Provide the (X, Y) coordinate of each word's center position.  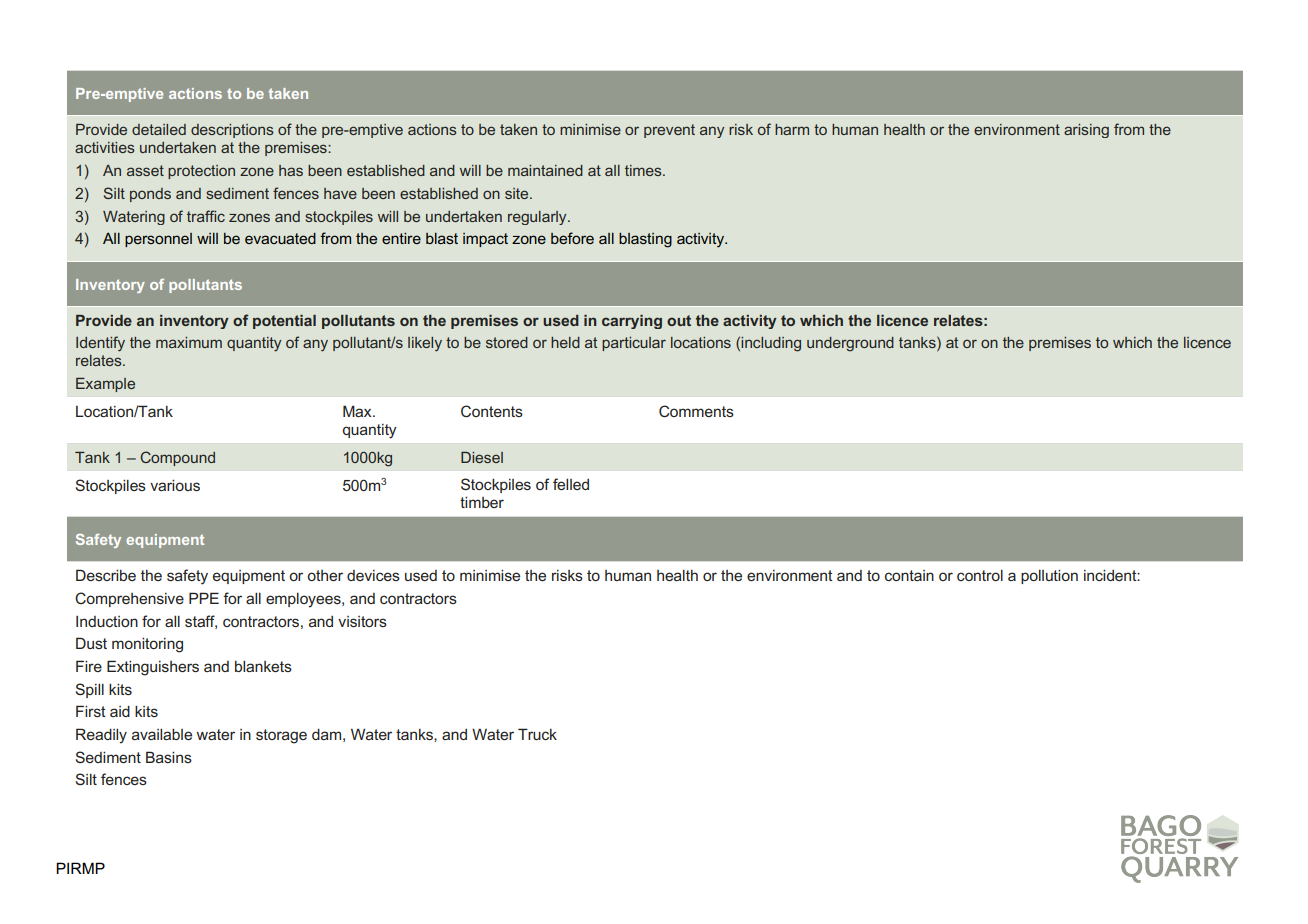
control (980, 575)
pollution (1049, 577)
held (565, 342)
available (162, 734)
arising (1086, 131)
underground (850, 344)
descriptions (232, 131)
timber (482, 502)
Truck (537, 734)
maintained (545, 170)
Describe (106, 575)
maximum (189, 342)
